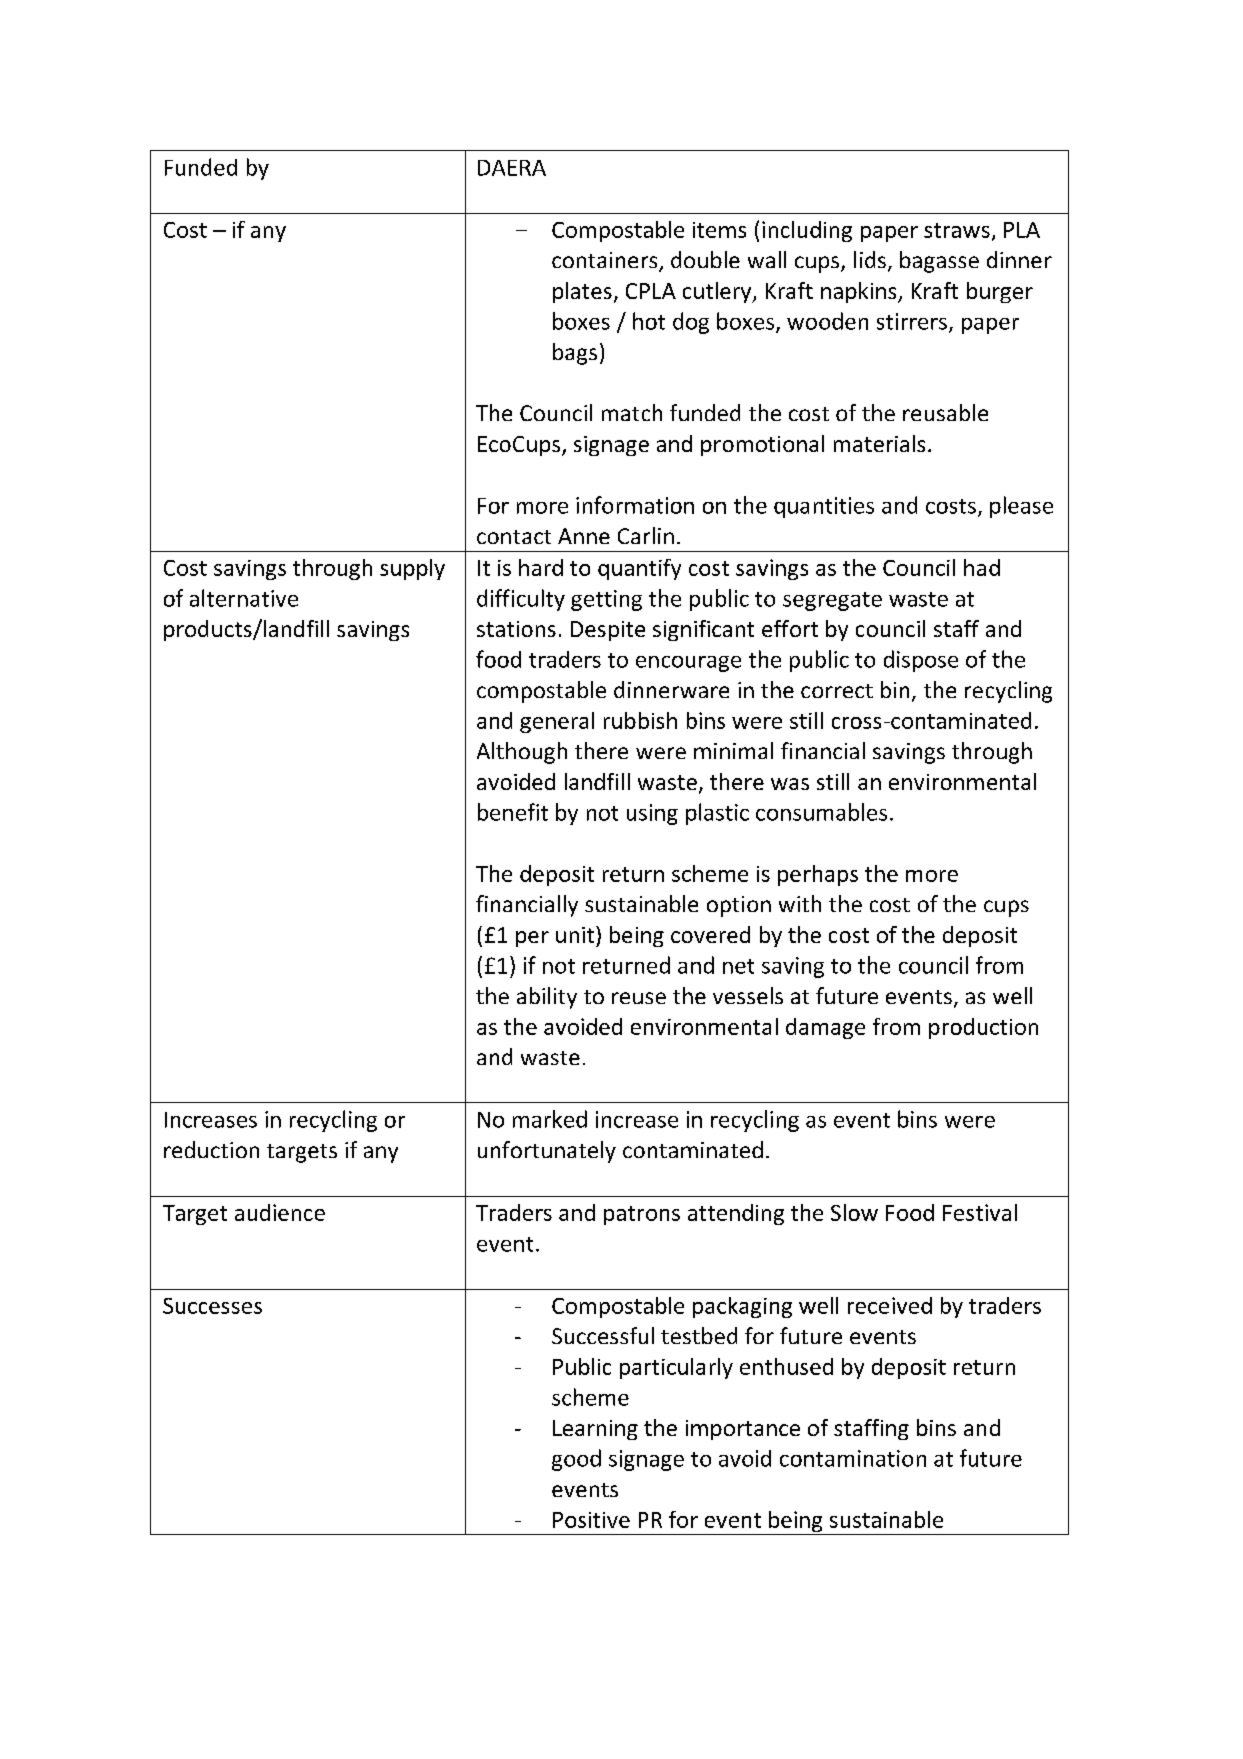 Image resolution: width=1243 pixels, height=1759 pixels. I want to click on contamination, so click(853, 1458).
